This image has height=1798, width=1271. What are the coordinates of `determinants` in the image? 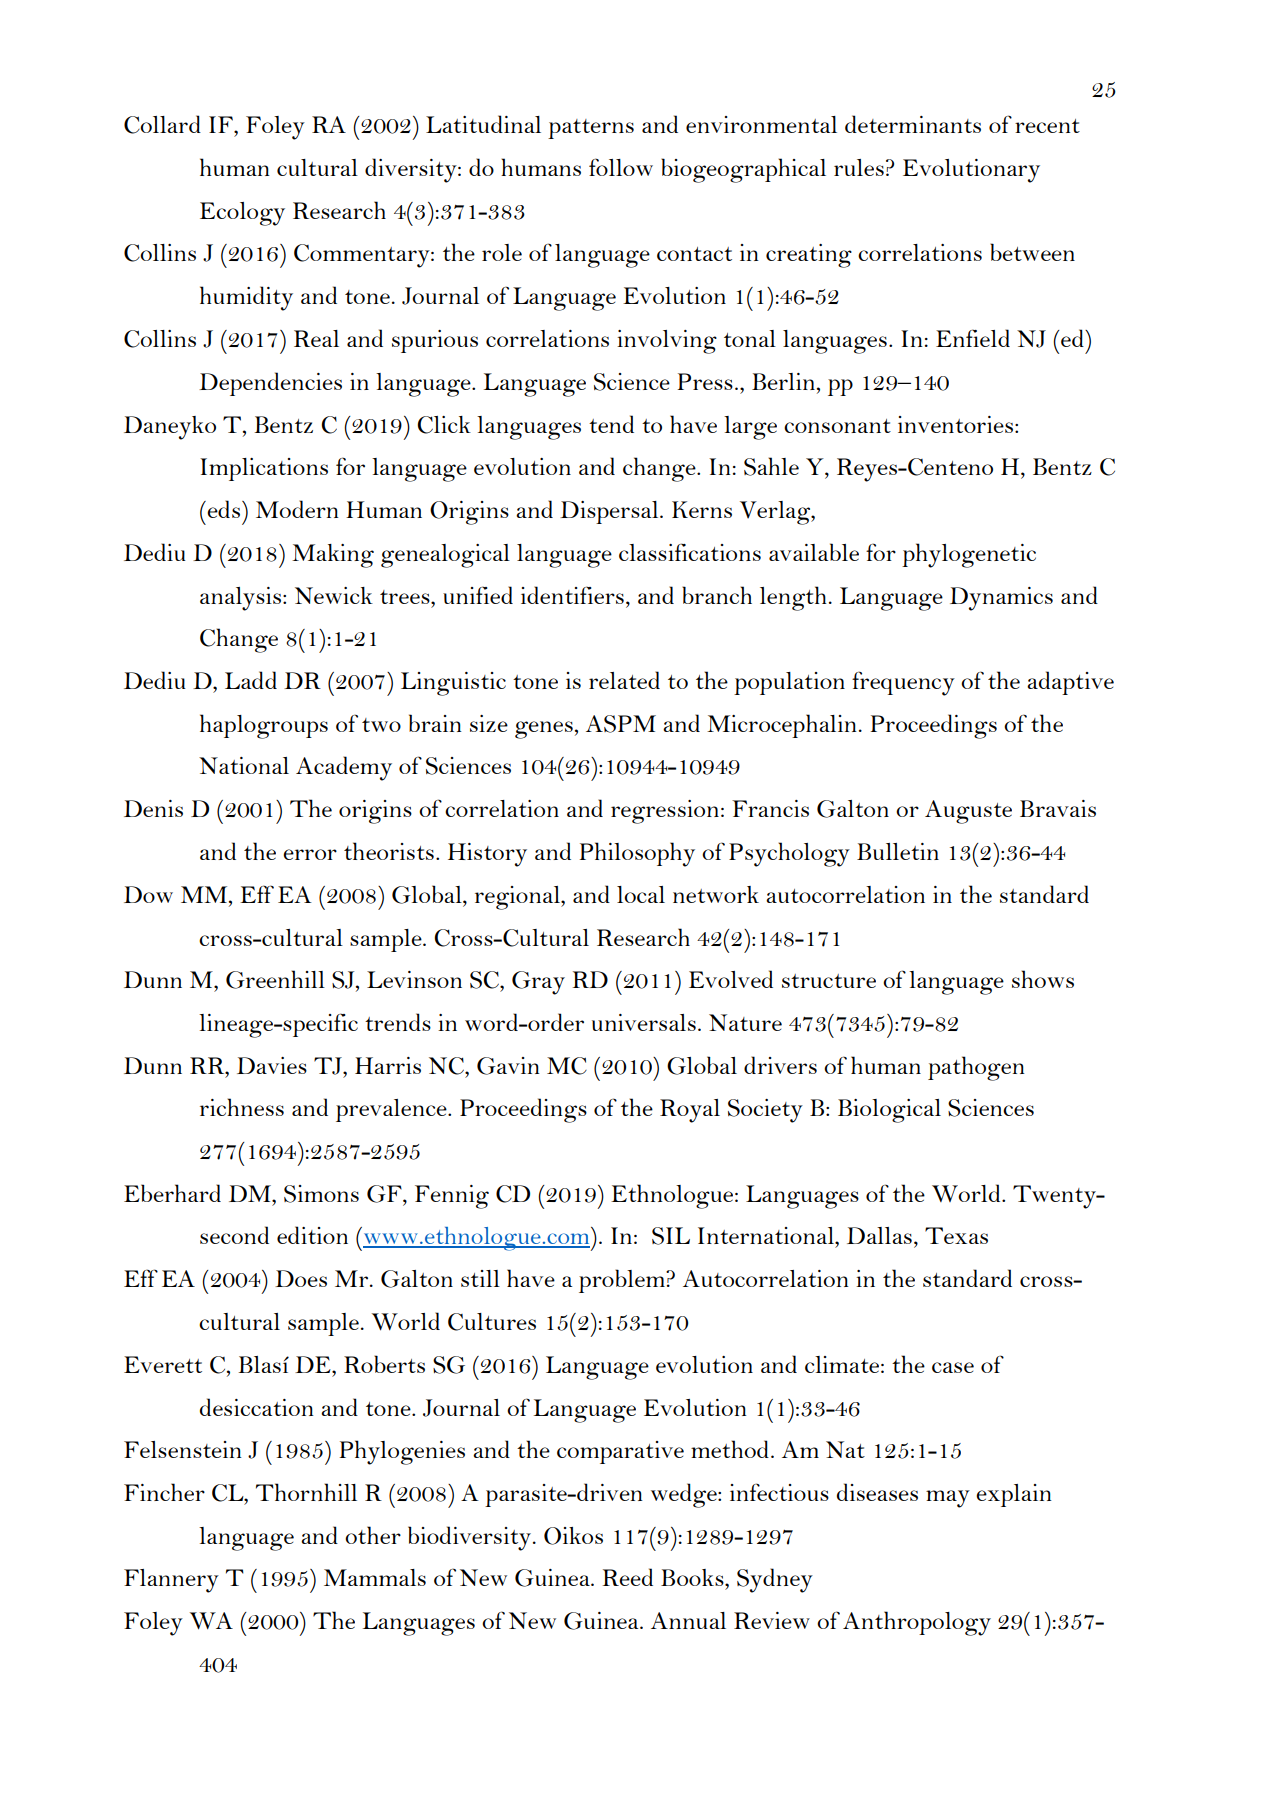 It's located at (913, 124).
